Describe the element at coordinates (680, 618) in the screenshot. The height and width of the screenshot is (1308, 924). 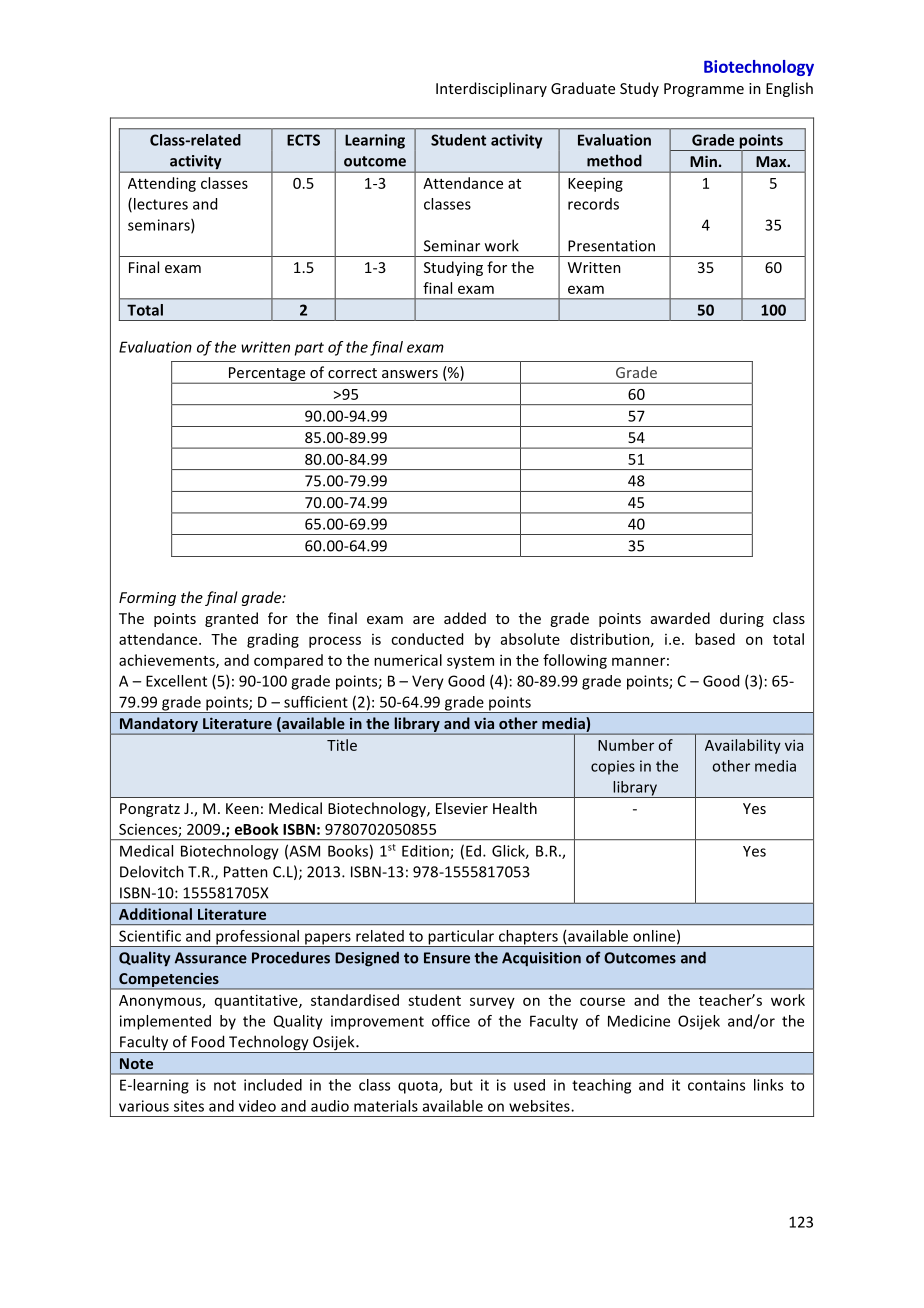
I see `awarded` at that location.
